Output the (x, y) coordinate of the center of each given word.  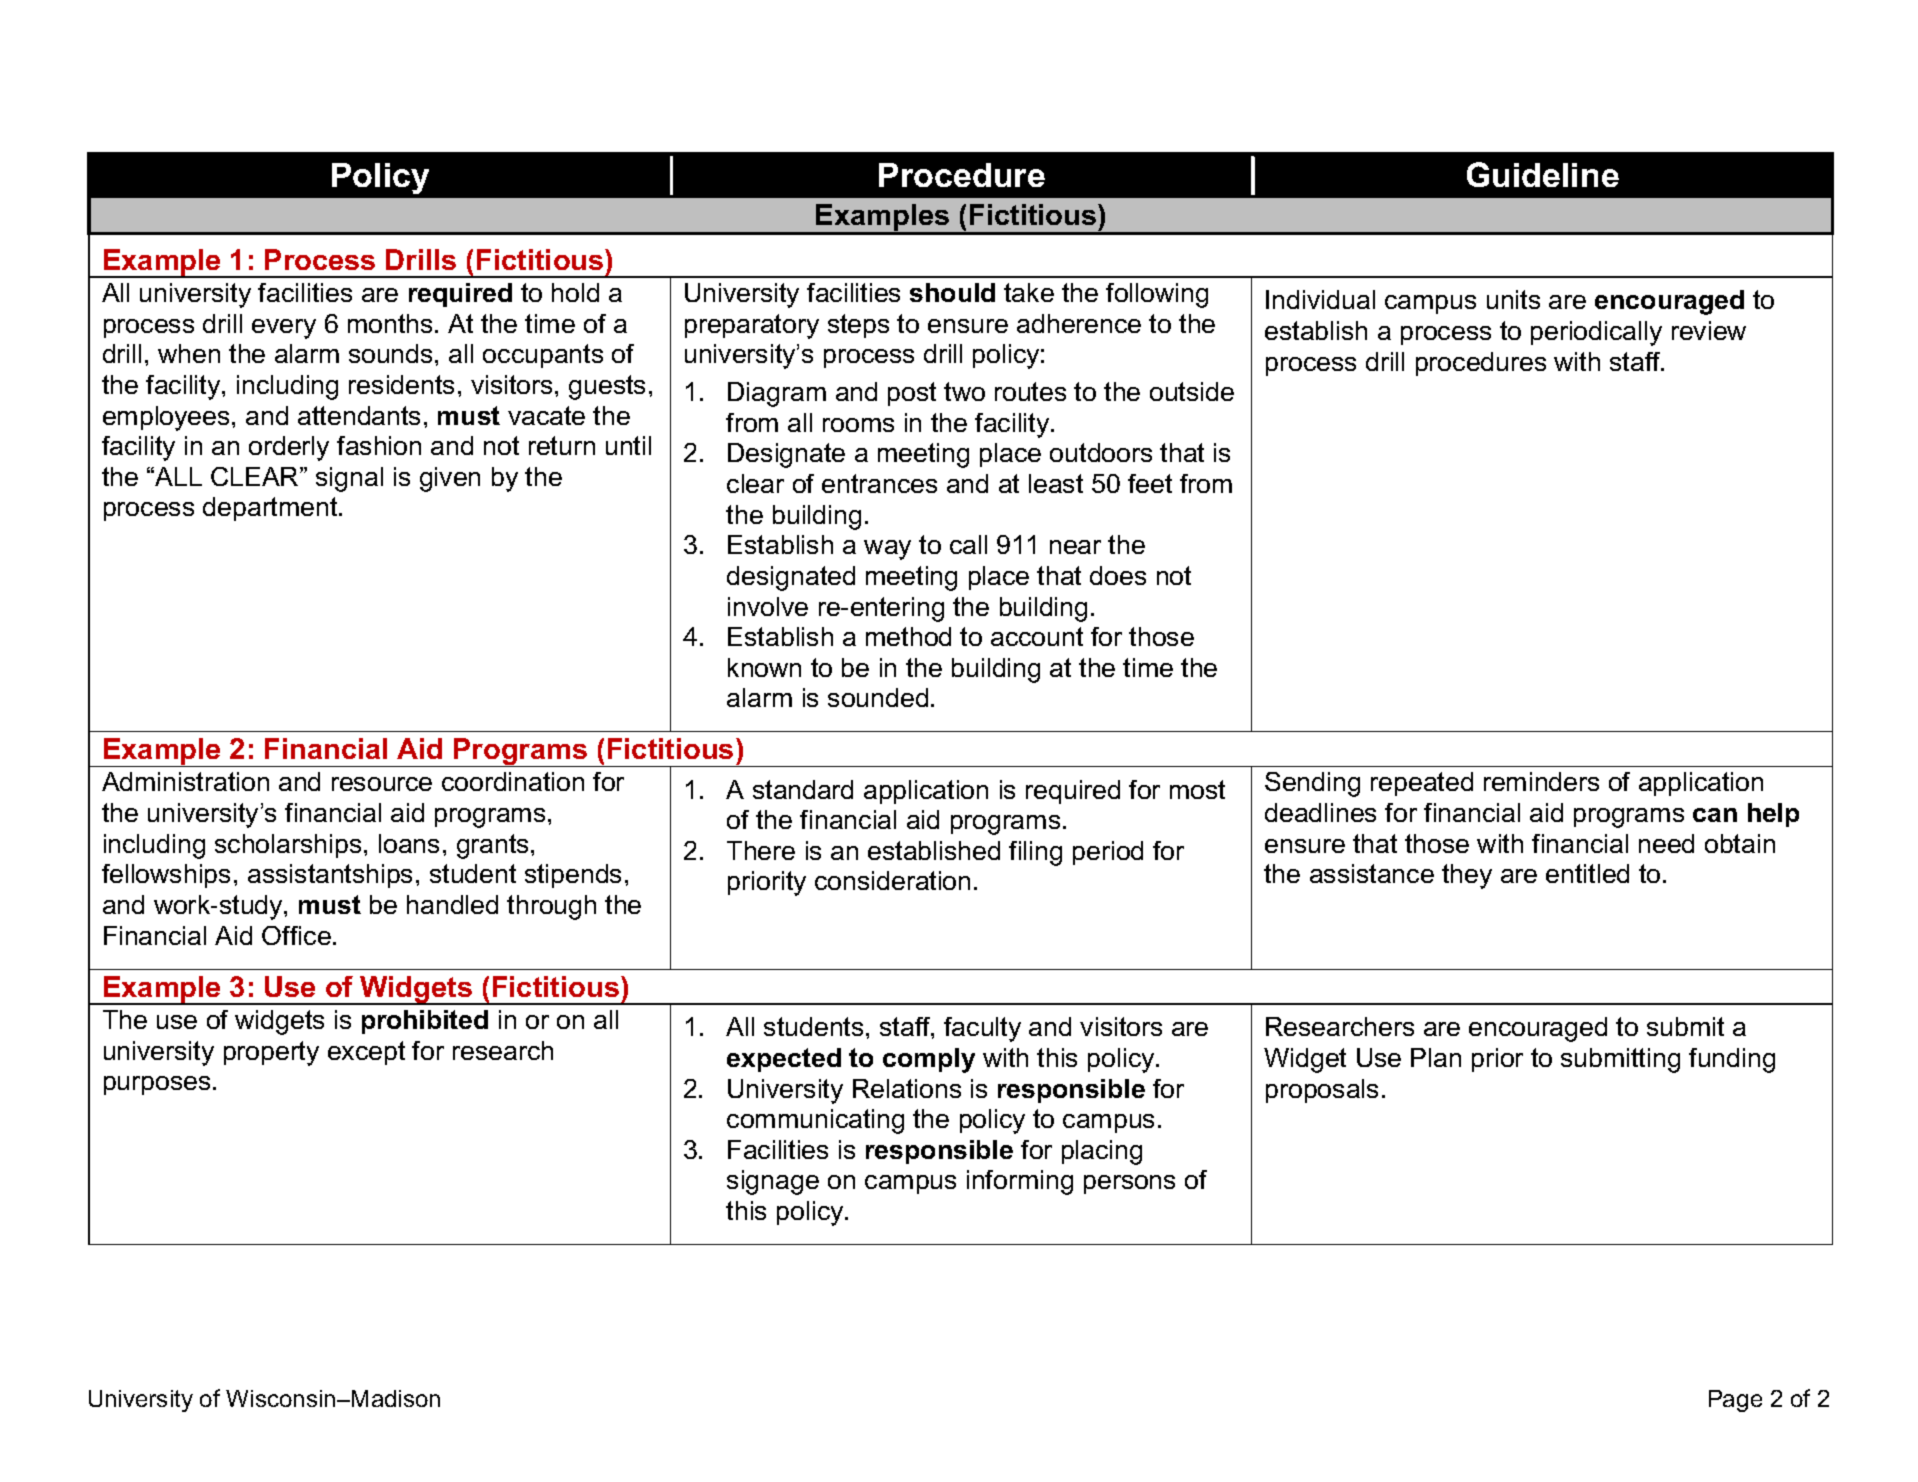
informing (1020, 1182)
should (952, 292)
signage (773, 1182)
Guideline (1543, 174)
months (390, 323)
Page (1735, 1401)
